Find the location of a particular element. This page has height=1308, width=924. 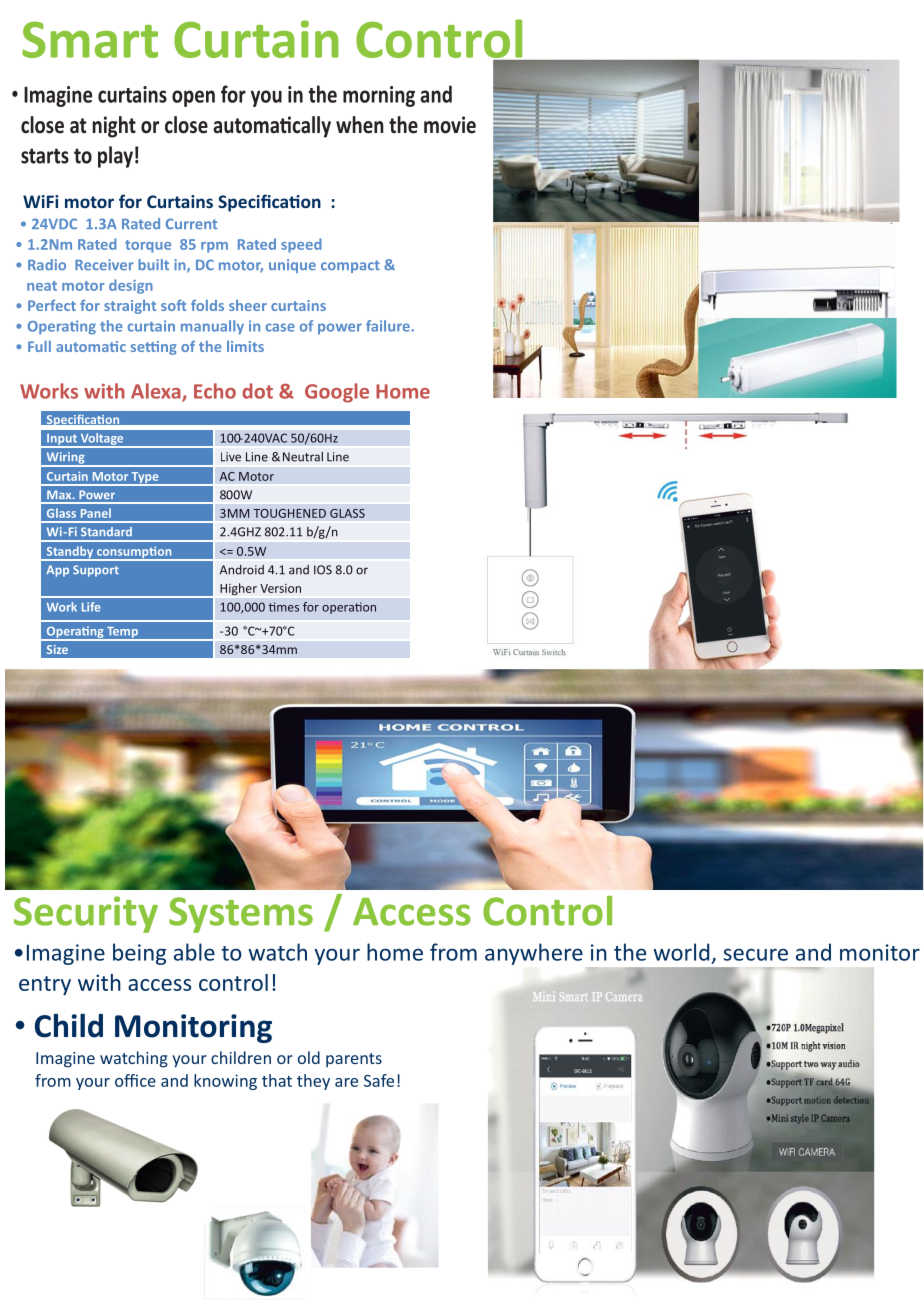

movie is located at coordinates (450, 125).
